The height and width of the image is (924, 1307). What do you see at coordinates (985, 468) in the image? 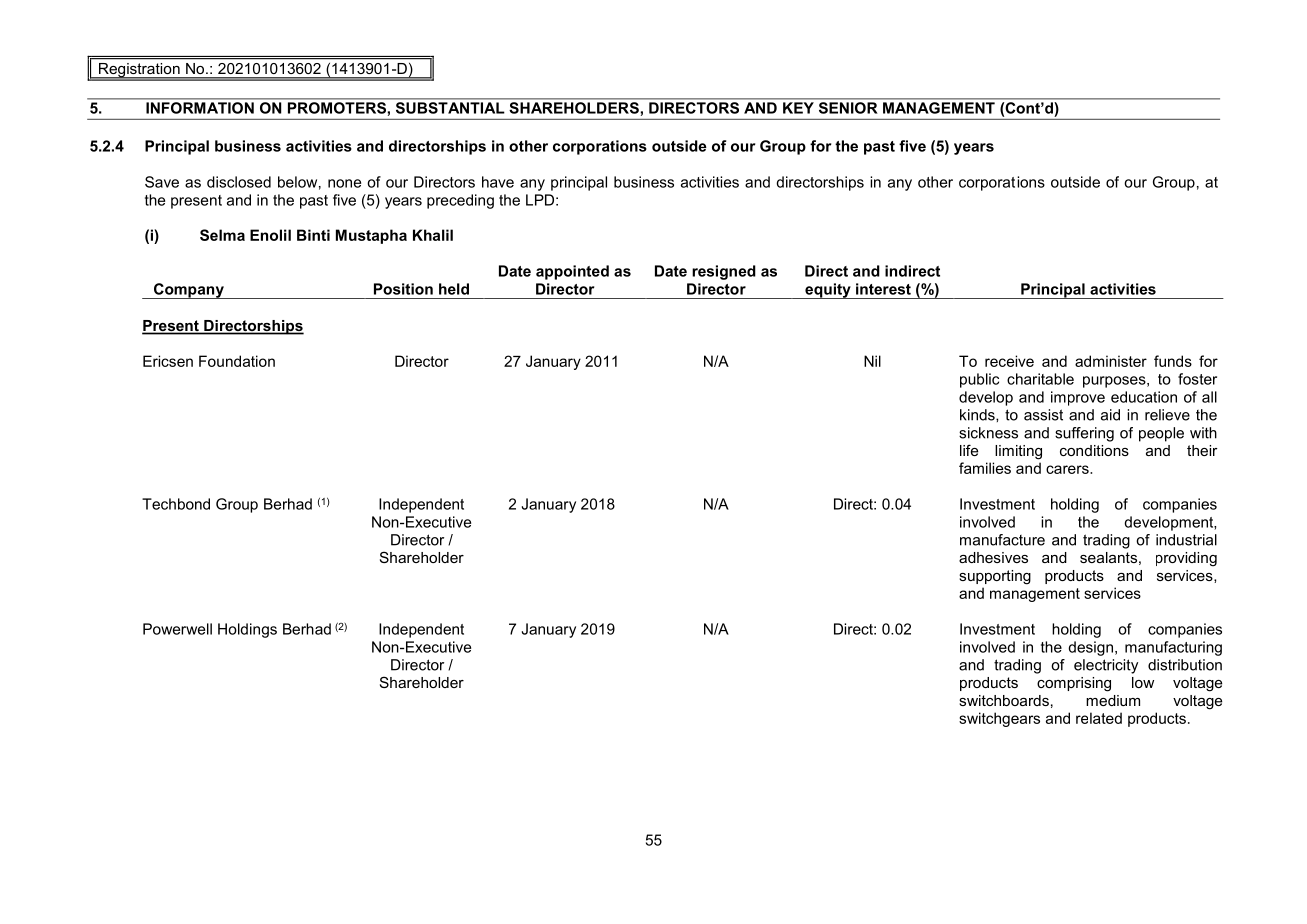
I see `families` at bounding box center [985, 468].
